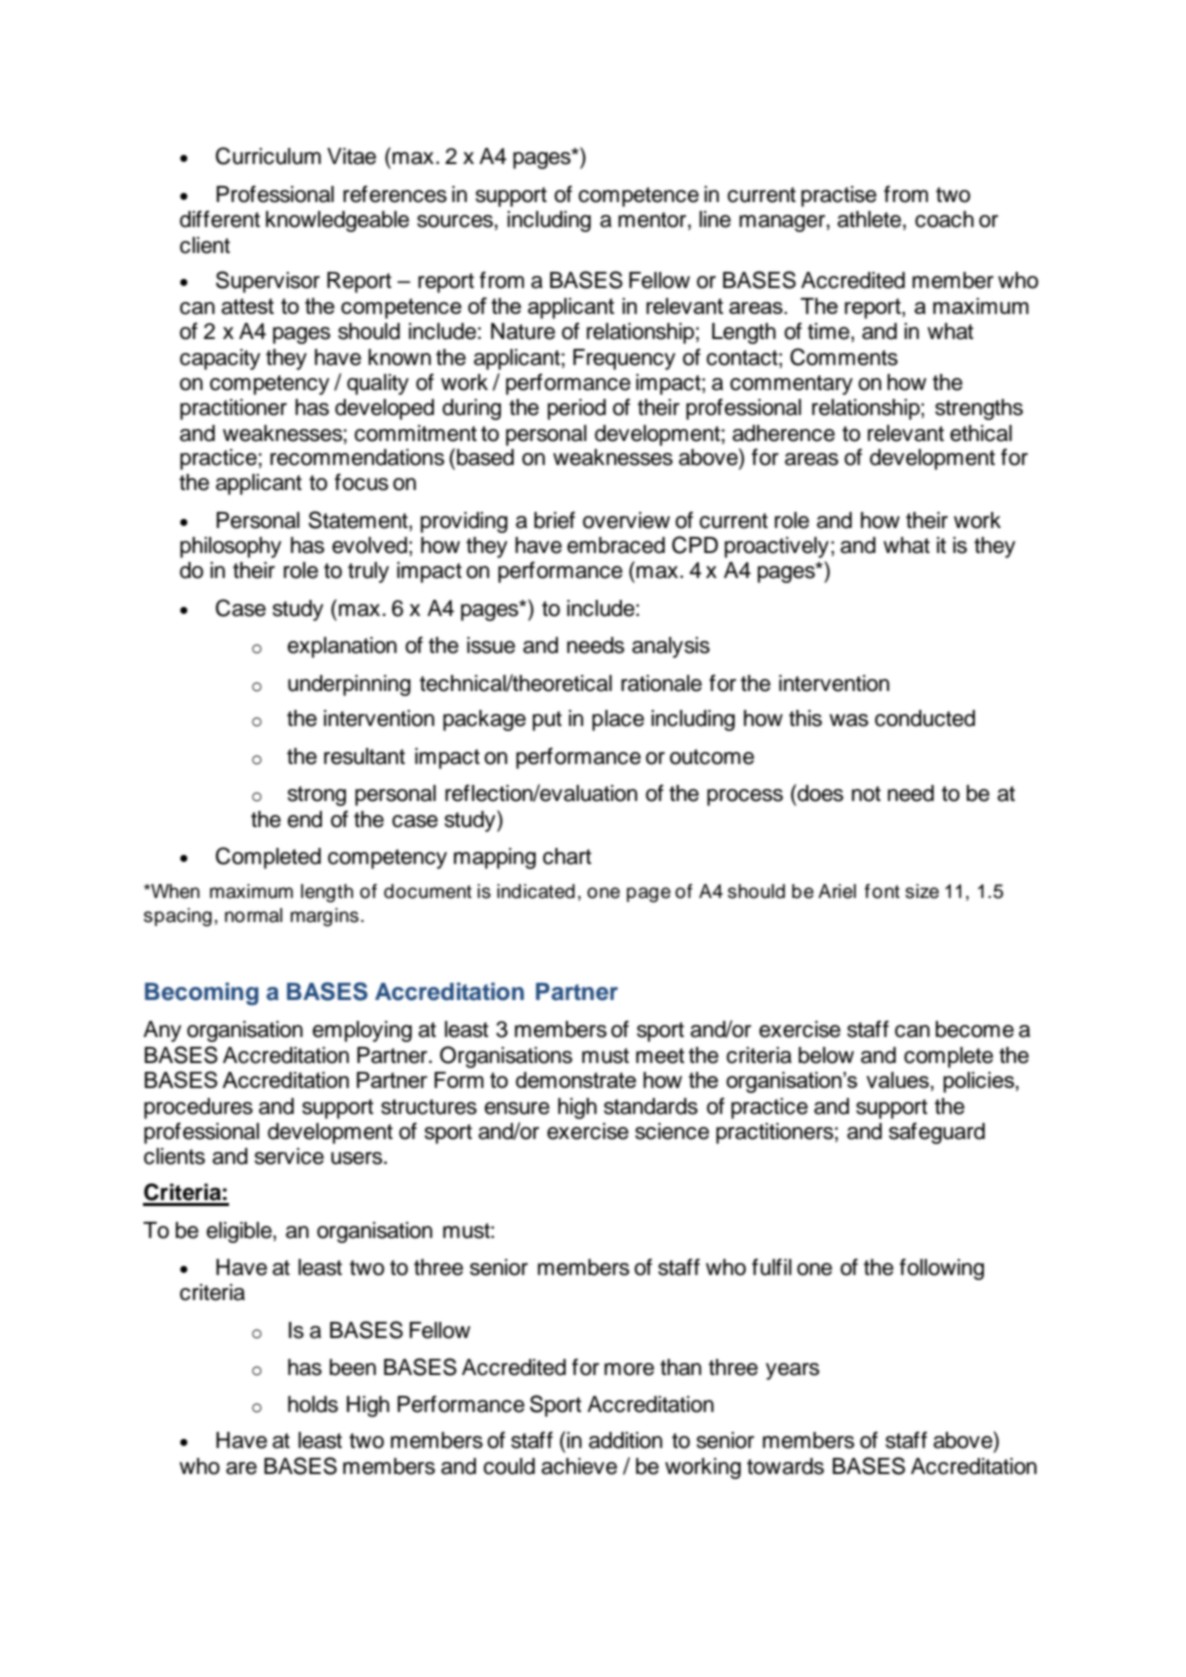 The image size is (1186, 1677). What do you see at coordinates (839, 196) in the page?
I see `practise` at bounding box center [839, 196].
